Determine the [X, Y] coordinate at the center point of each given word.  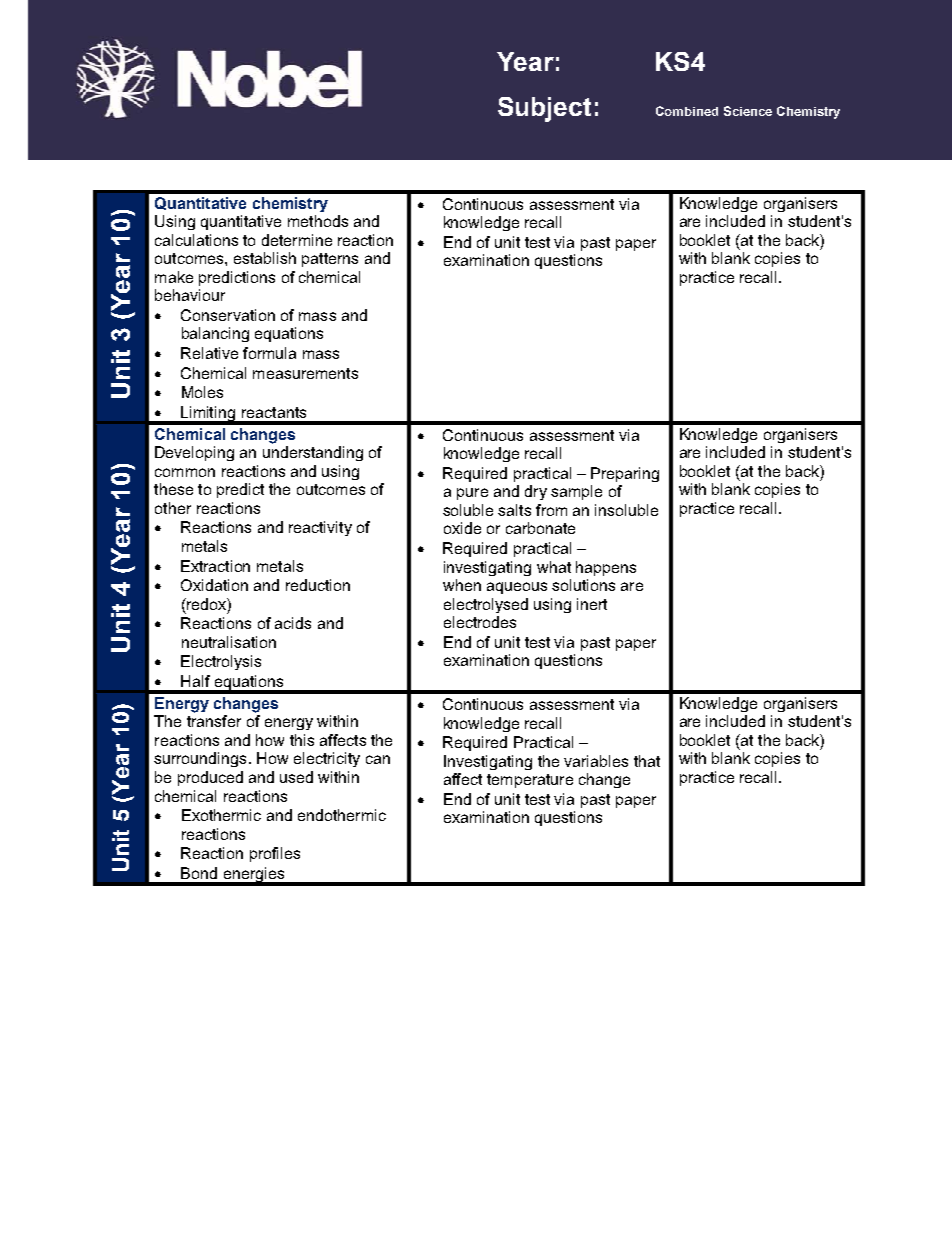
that [647, 761]
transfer [214, 721]
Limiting [208, 415]
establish [265, 258]
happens [606, 568]
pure [472, 494]
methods [318, 221]
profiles [275, 854]
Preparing [625, 474]
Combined [687, 111]
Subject [544, 109]
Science [748, 111]
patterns [330, 260]
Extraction [215, 566]
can [378, 759]
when [462, 585]
